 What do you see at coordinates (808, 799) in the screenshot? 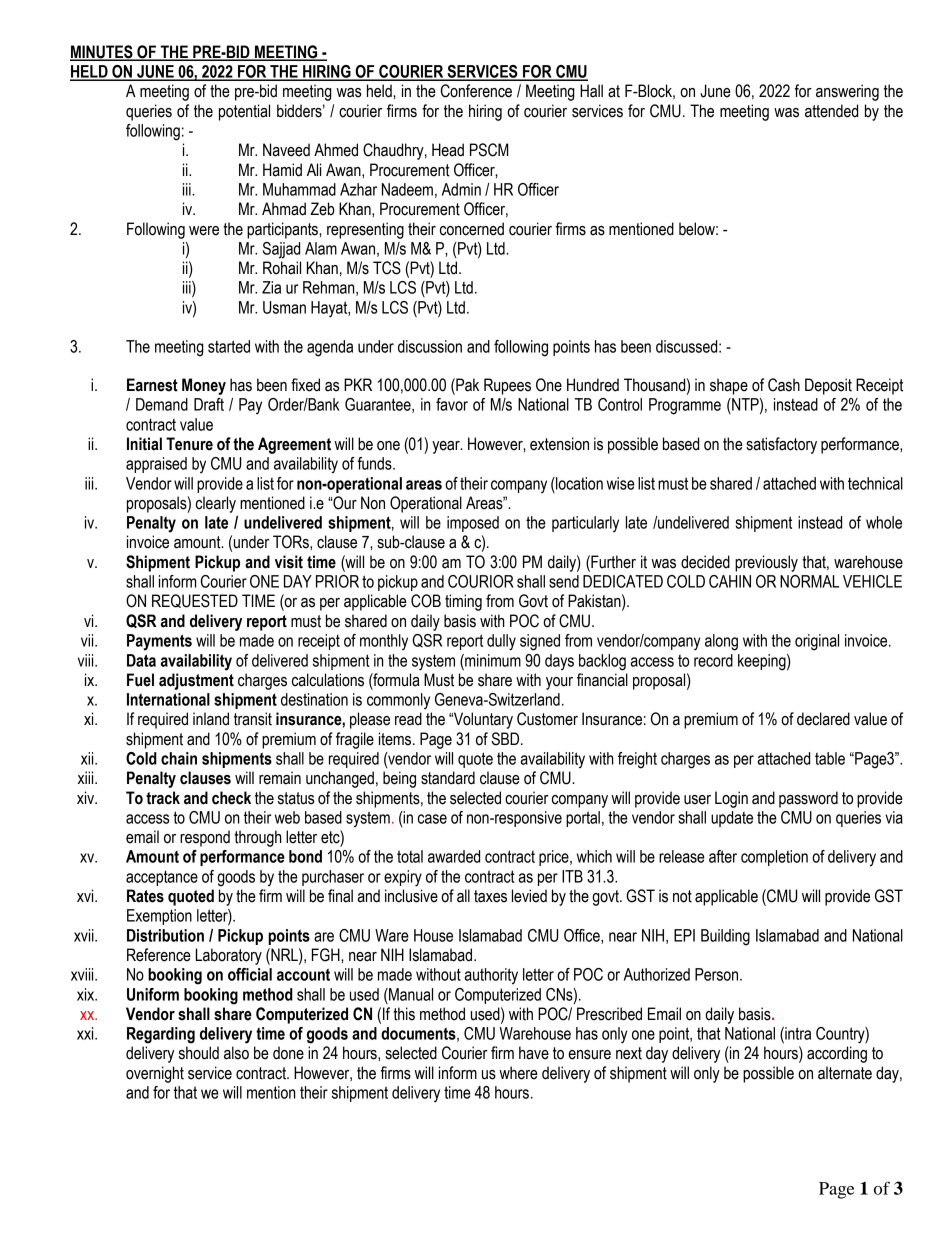
I see `password` at bounding box center [808, 799].
